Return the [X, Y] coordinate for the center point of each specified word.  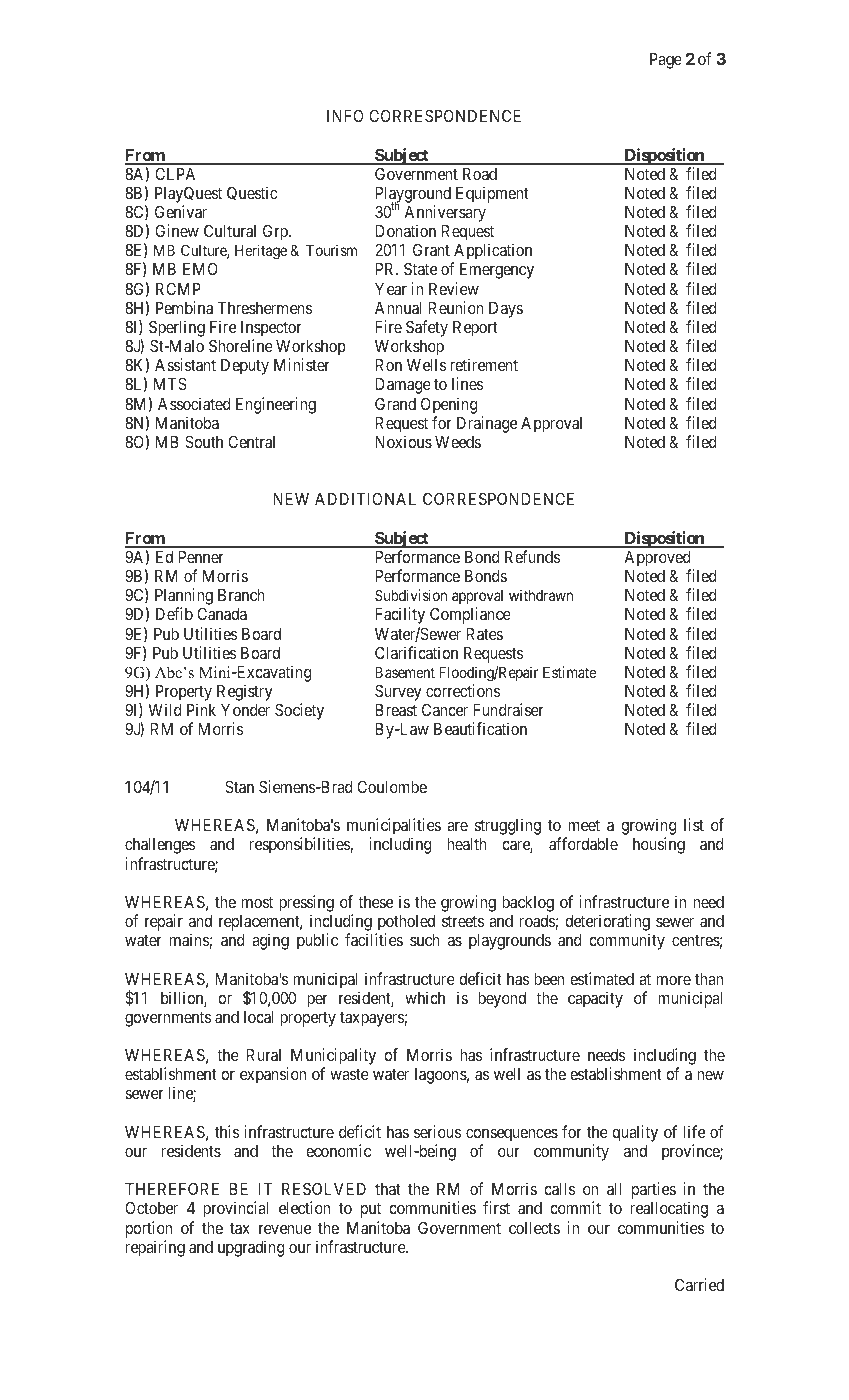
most [257, 902]
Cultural [230, 231]
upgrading [251, 1248]
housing [659, 845]
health [467, 844]
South [204, 441]
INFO [345, 115]
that [387, 1189]
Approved [657, 559]
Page [666, 61]
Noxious [403, 441]
